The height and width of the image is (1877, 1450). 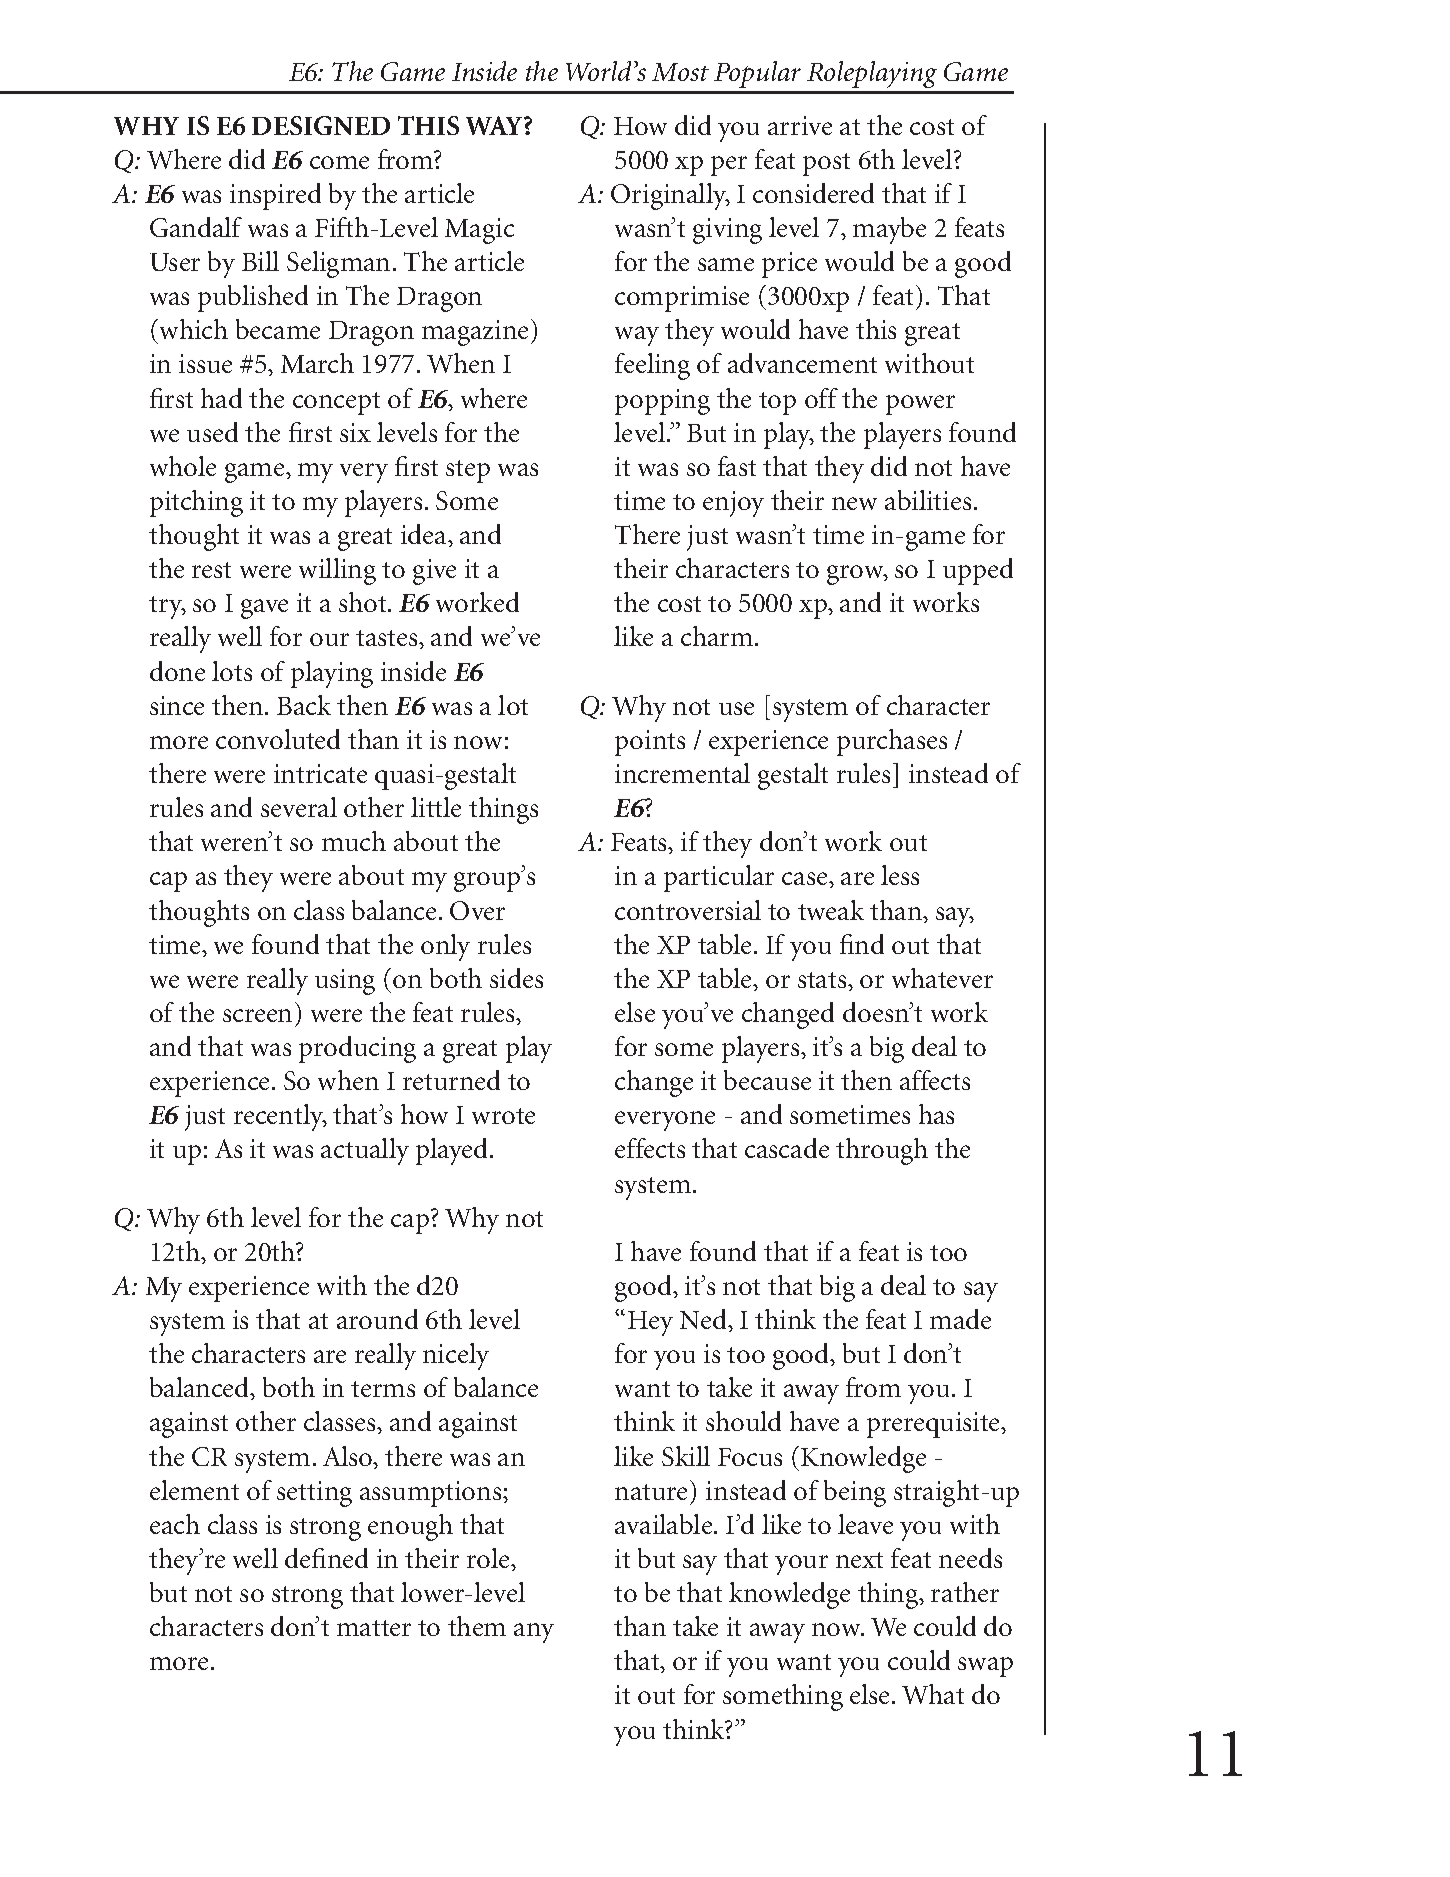 What do you see at coordinates (299, 807) in the image?
I see `several` at bounding box center [299, 807].
